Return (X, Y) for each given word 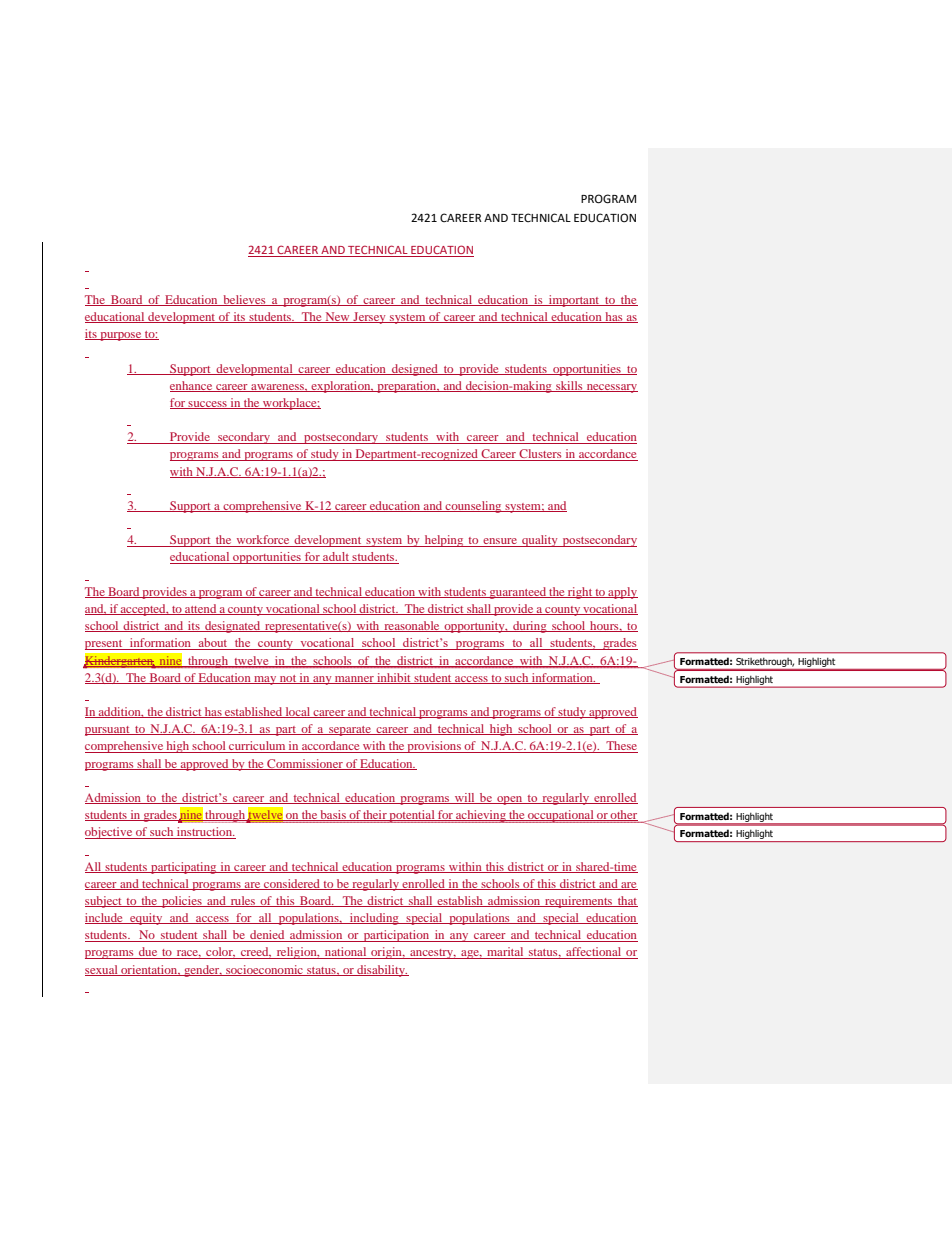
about (213, 644)
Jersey (369, 318)
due (148, 953)
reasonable (412, 626)
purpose (121, 336)
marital (505, 953)
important (574, 301)
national (346, 953)
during (530, 627)
